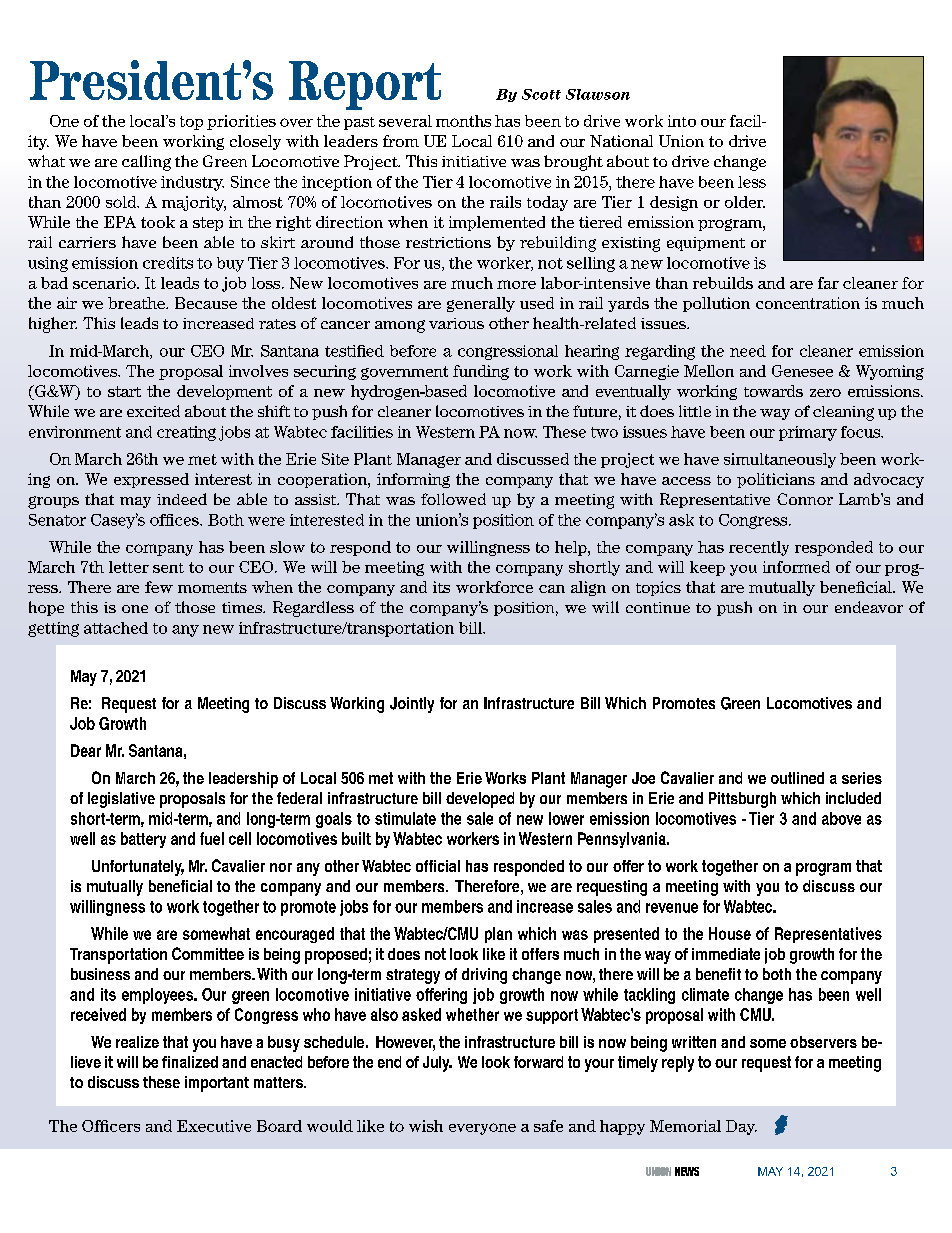 The height and width of the image is (1233, 952). What do you see at coordinates (412, 705) in the image?
I see `Jointly` at bounding box center [412, 705].
